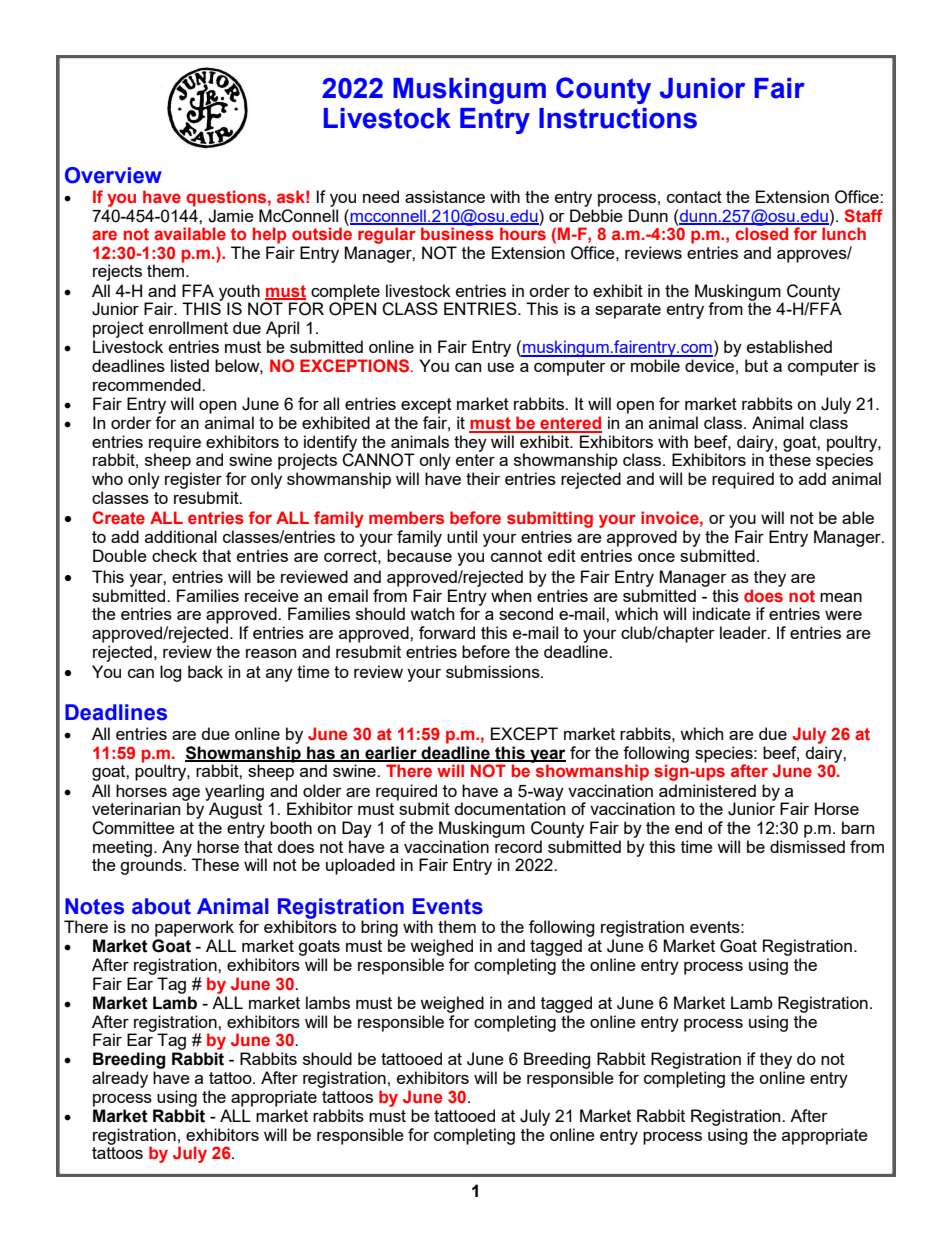 This screenshot has width=952, height=1233. I want to click on contact, so click(694, 197).
